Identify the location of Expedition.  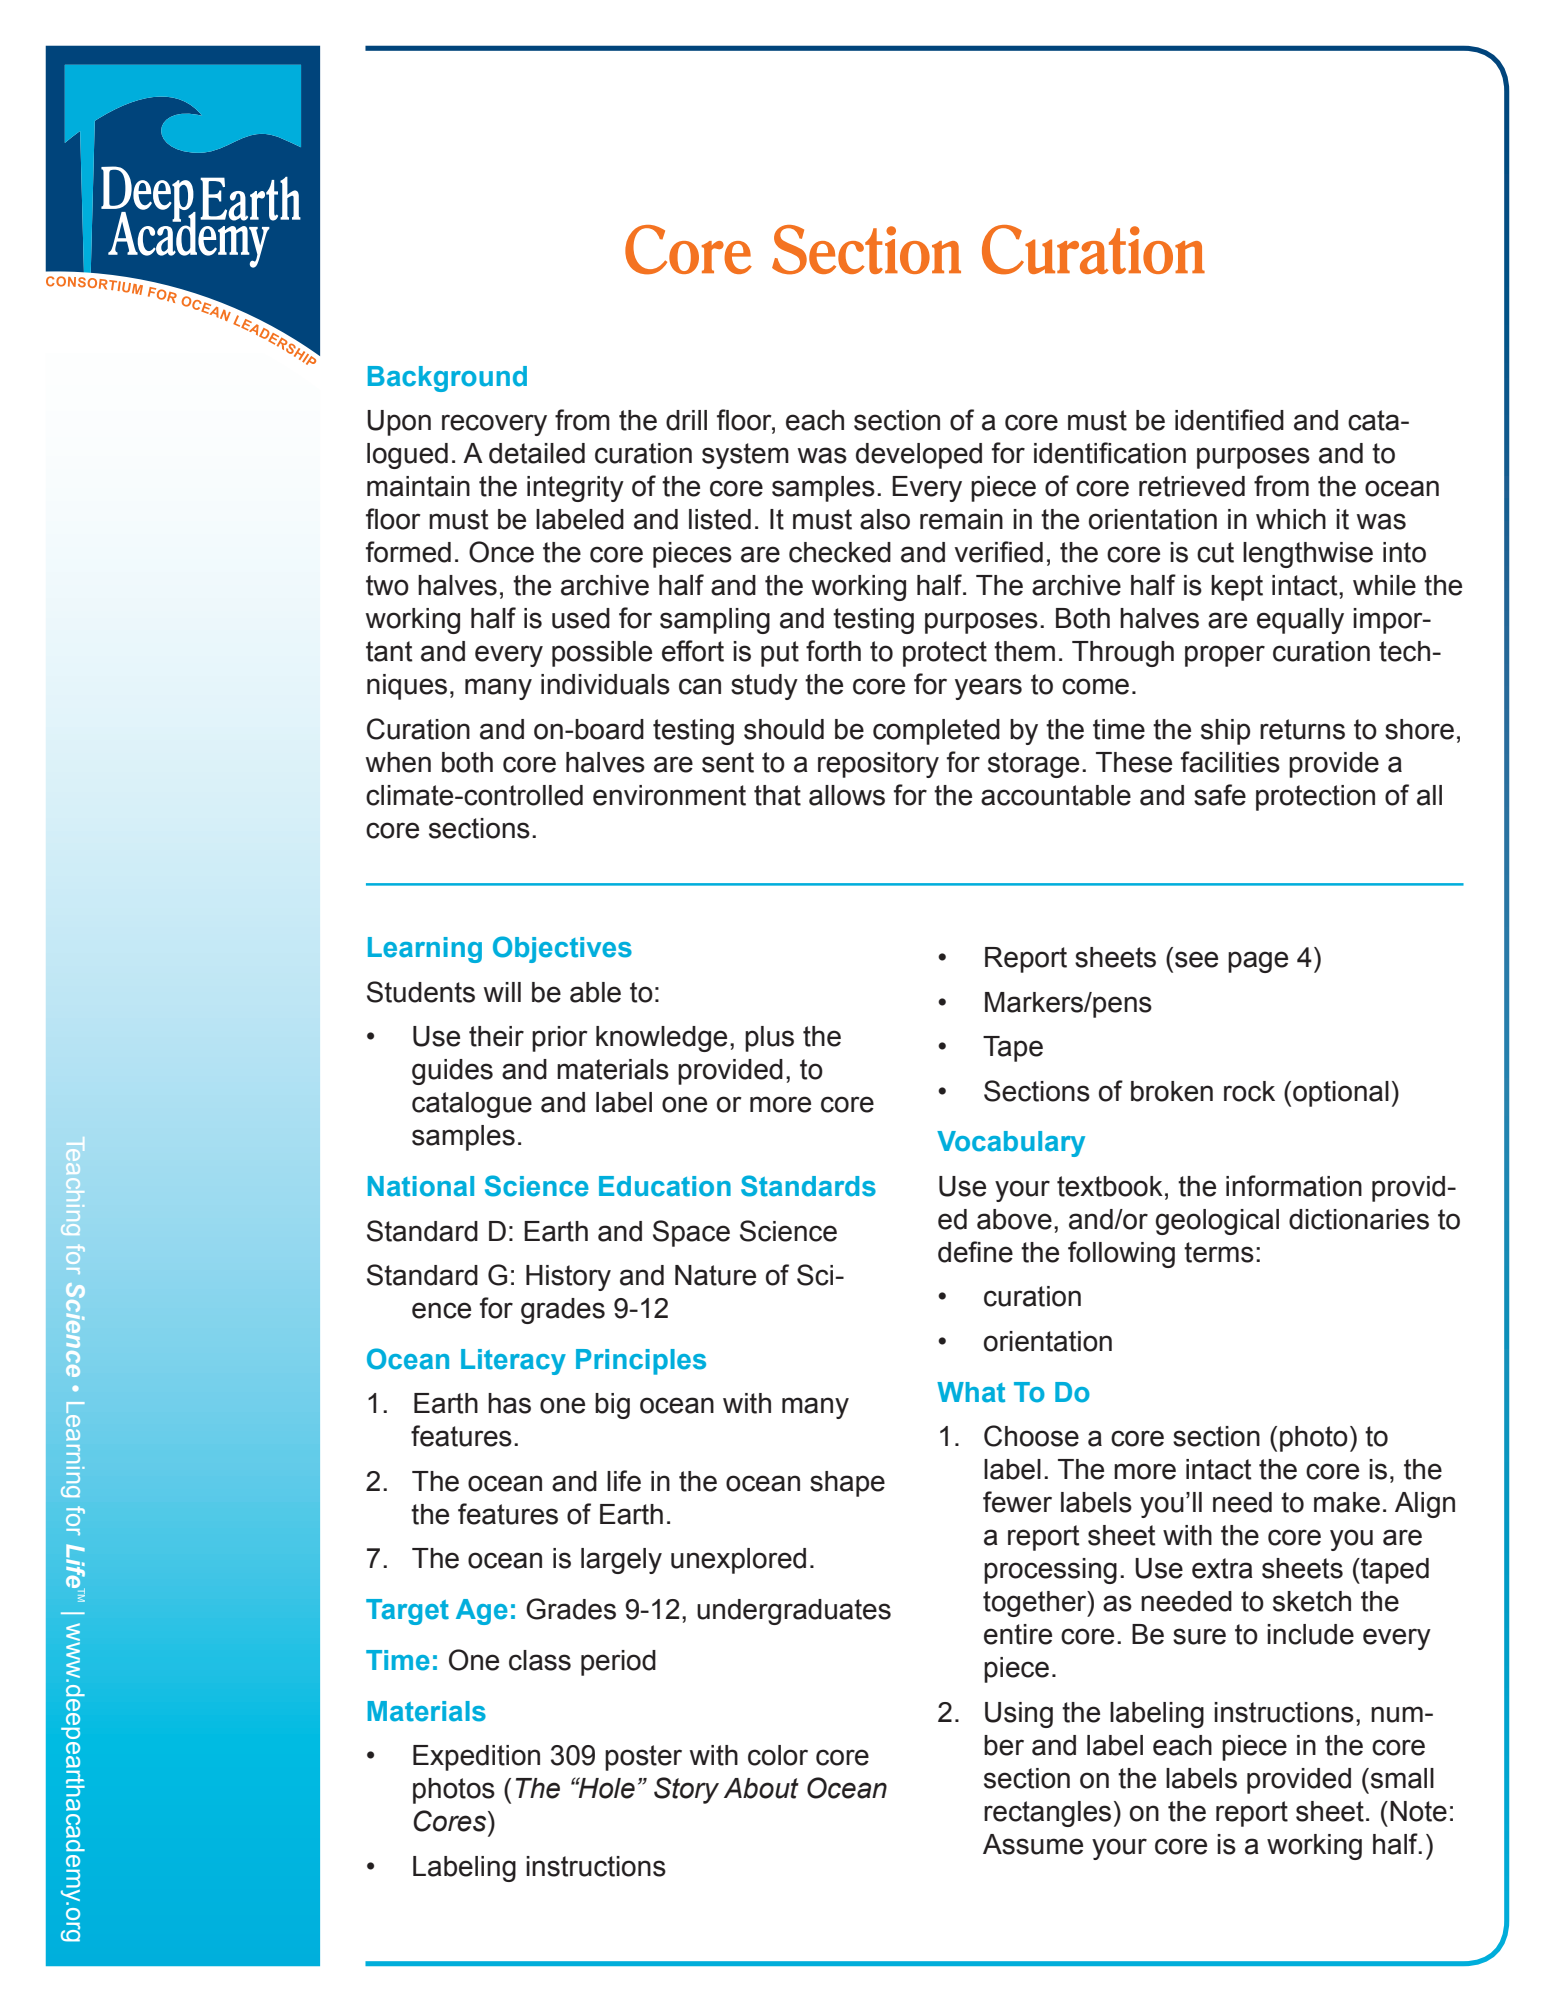
(476, 1758).
